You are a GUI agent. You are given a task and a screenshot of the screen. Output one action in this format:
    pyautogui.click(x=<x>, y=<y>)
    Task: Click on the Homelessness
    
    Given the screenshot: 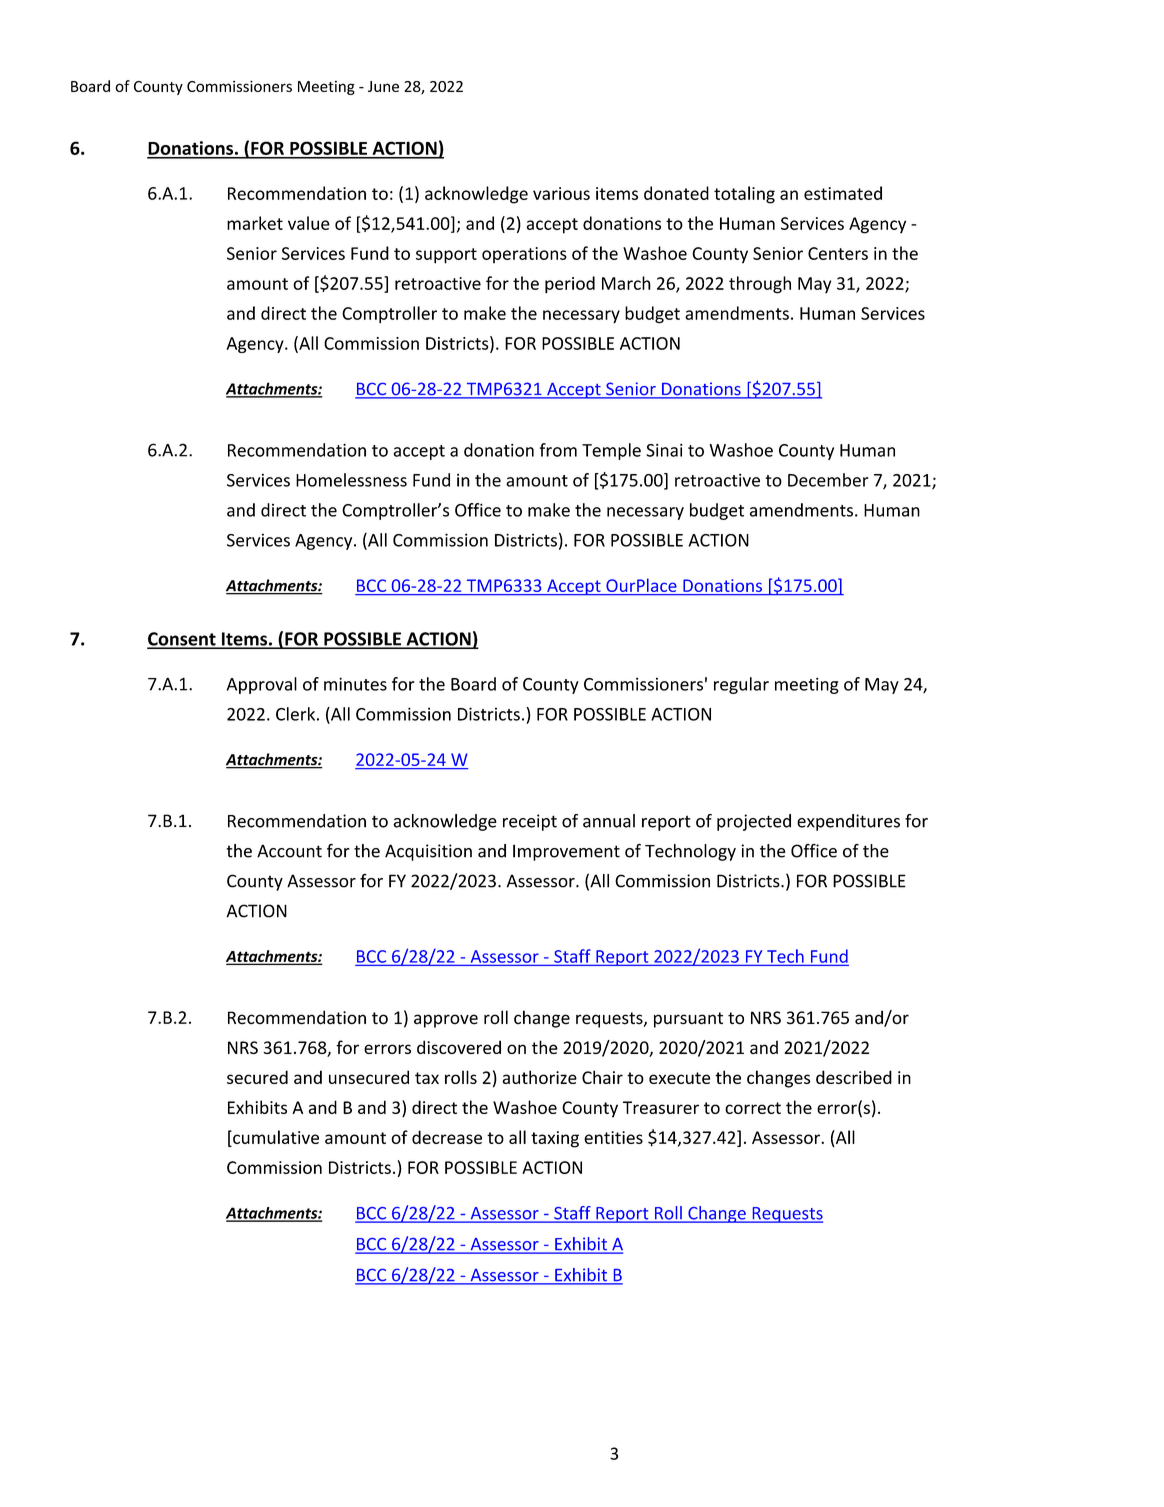 What is the action you would take?
    pyautogui.click(x=351, y=480)
